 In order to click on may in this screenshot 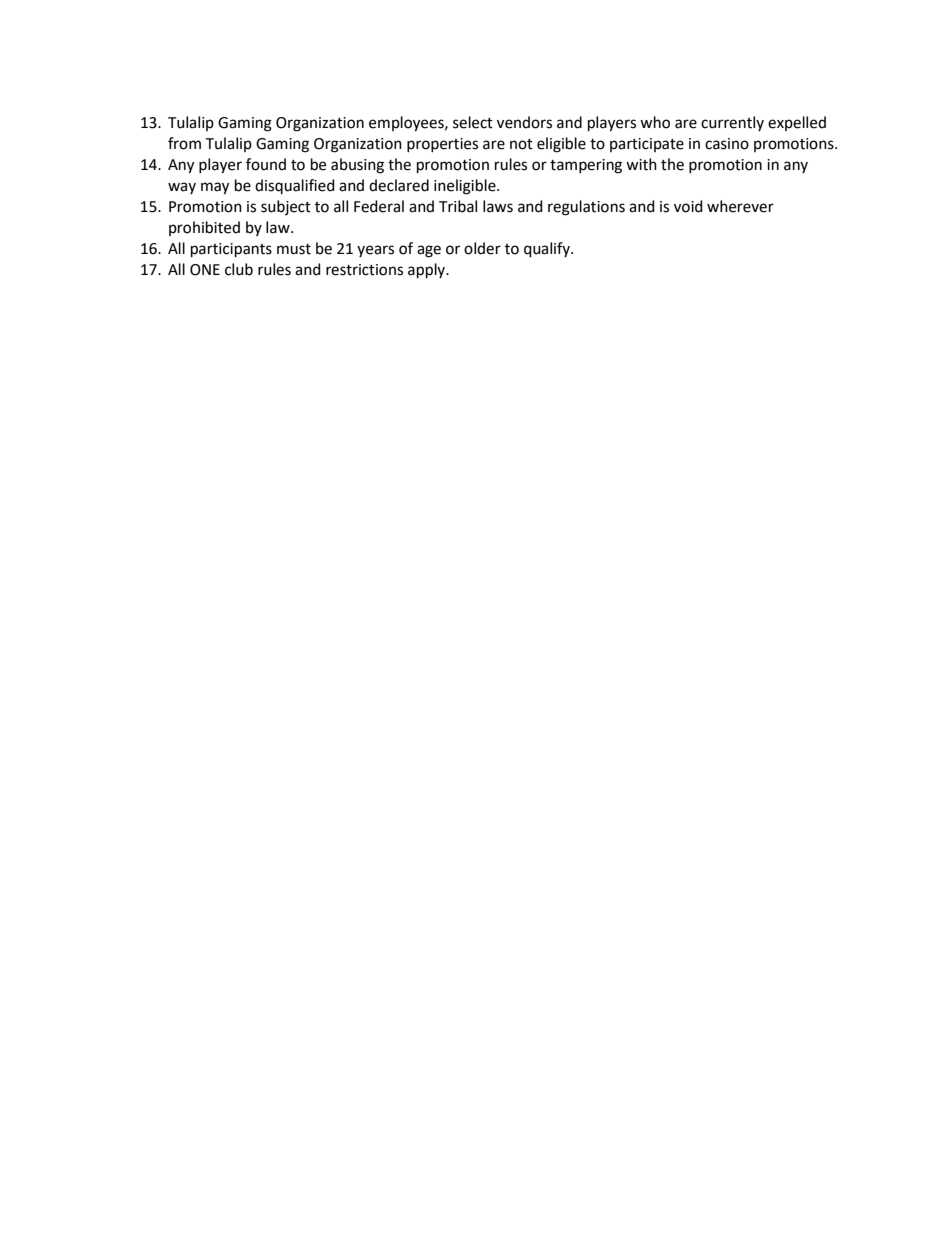, I will do `click(215, 188)`.
